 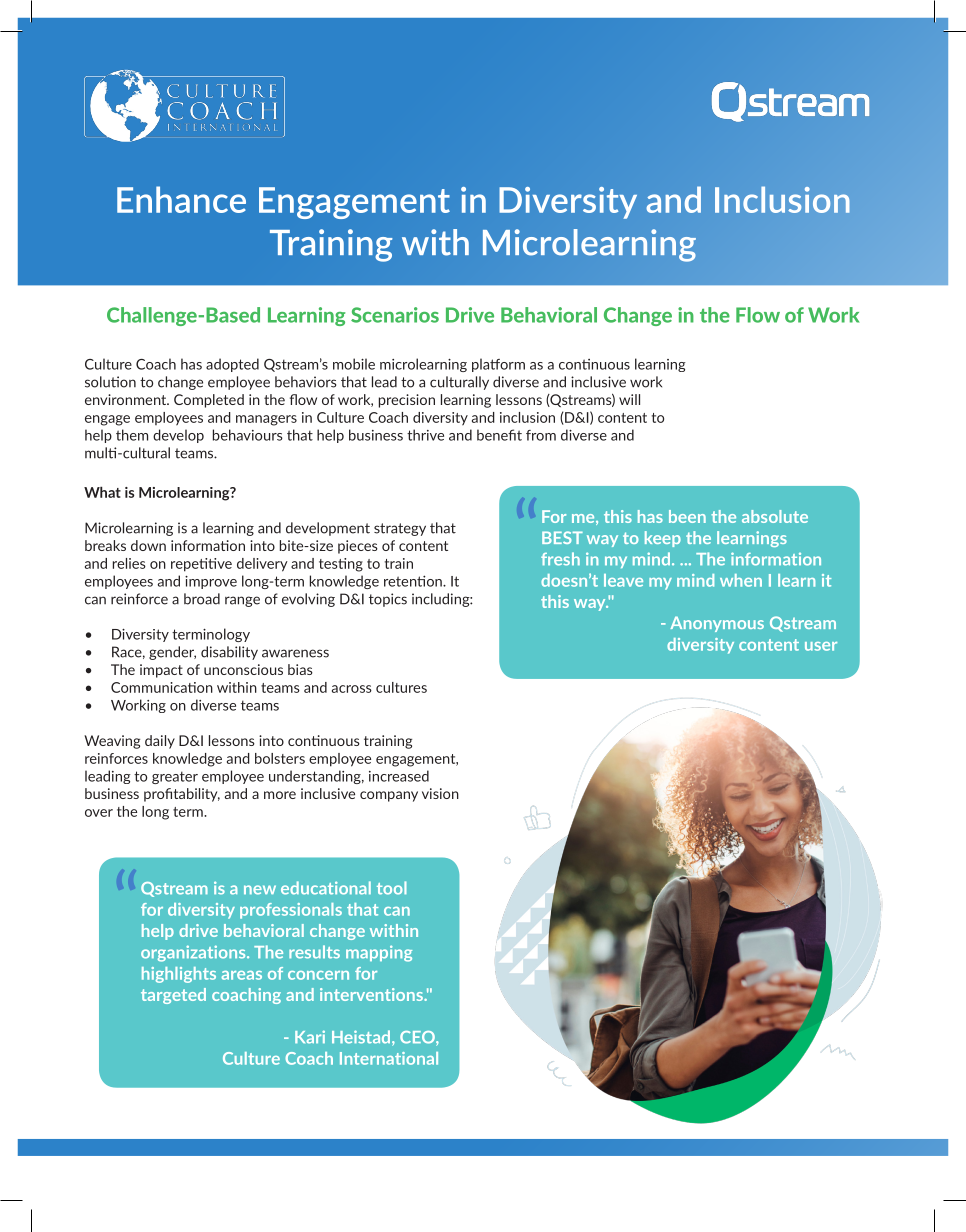 I want to click on greater, so click(x=175, y=777).
